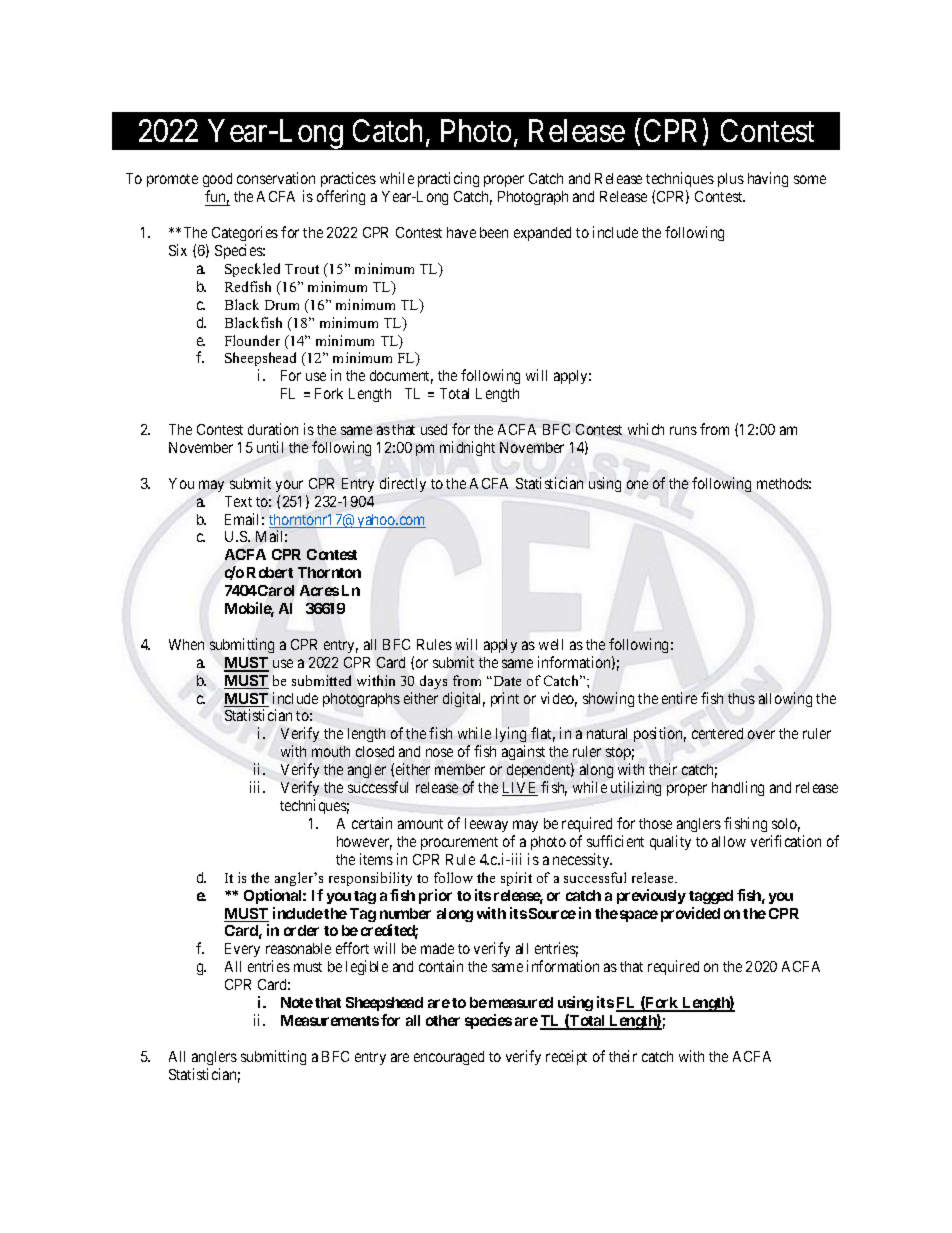 The image size is (952, 1233). Describe the element at coordinates (683, 430) in the page. I see `runs` at that location.
